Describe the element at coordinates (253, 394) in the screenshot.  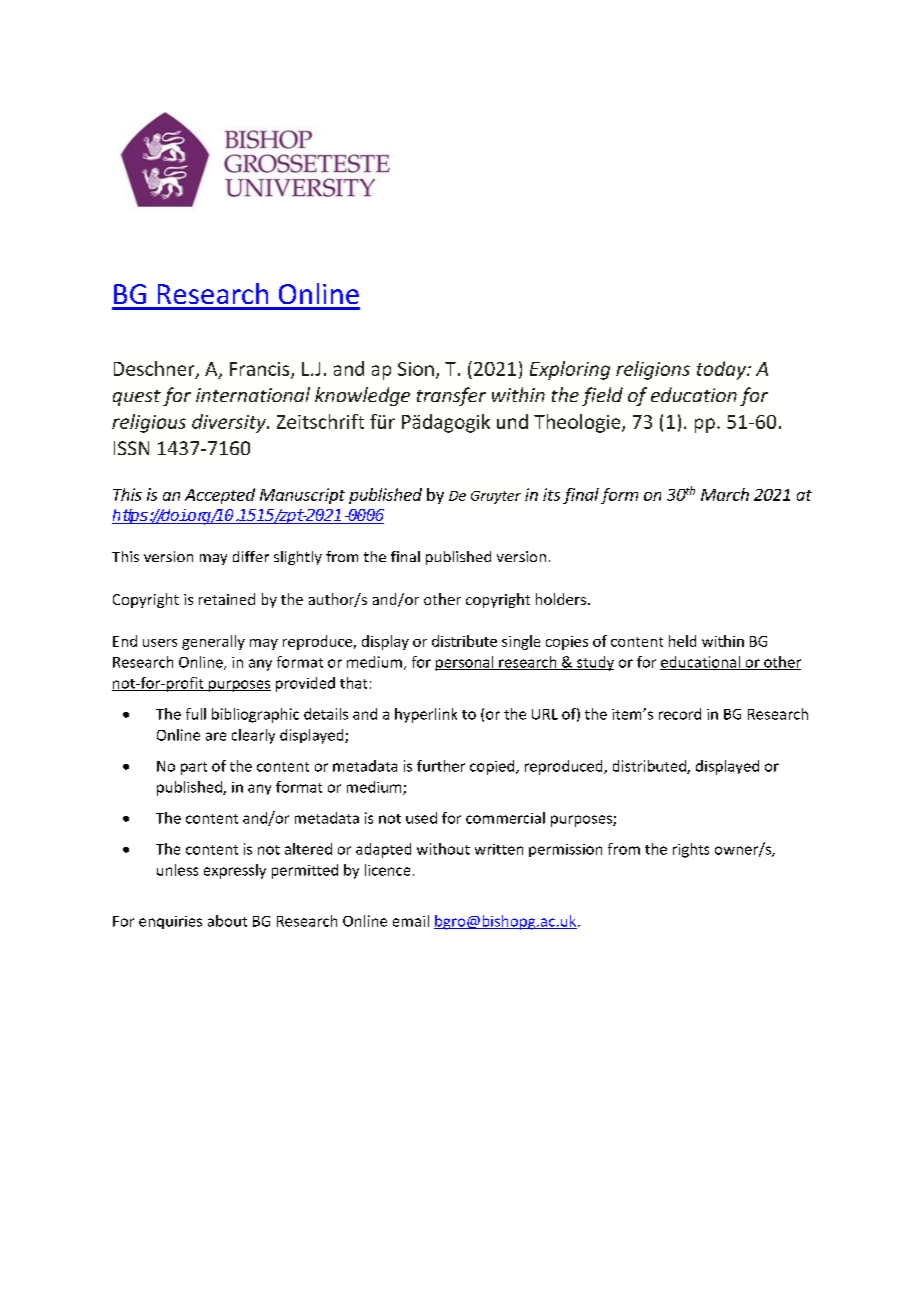
I see `international` at that location.
